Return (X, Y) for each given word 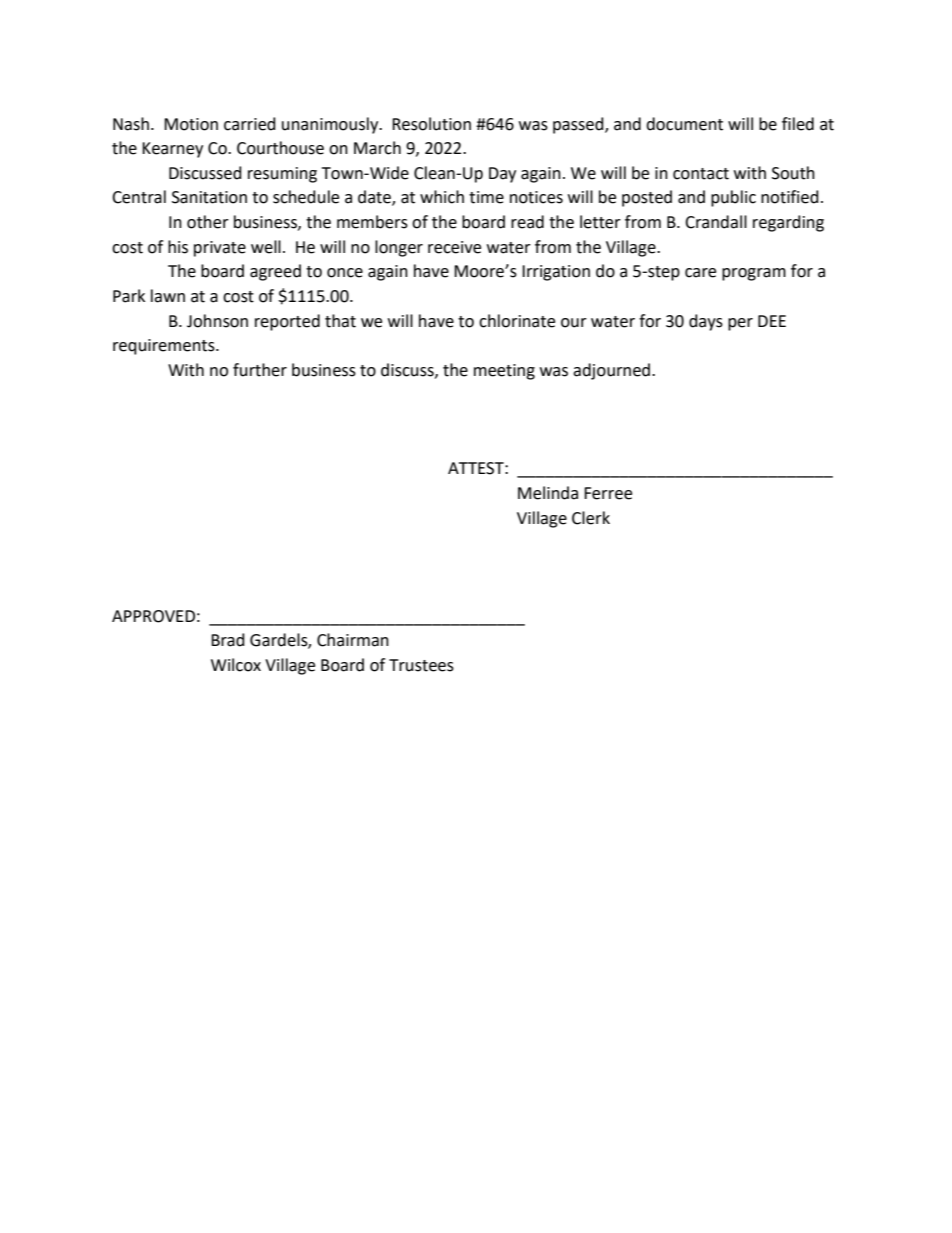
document (684, 124)
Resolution (431, 124)
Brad (228, 640)
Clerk (591, 518)
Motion (191, 124)
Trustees (421, 665)
